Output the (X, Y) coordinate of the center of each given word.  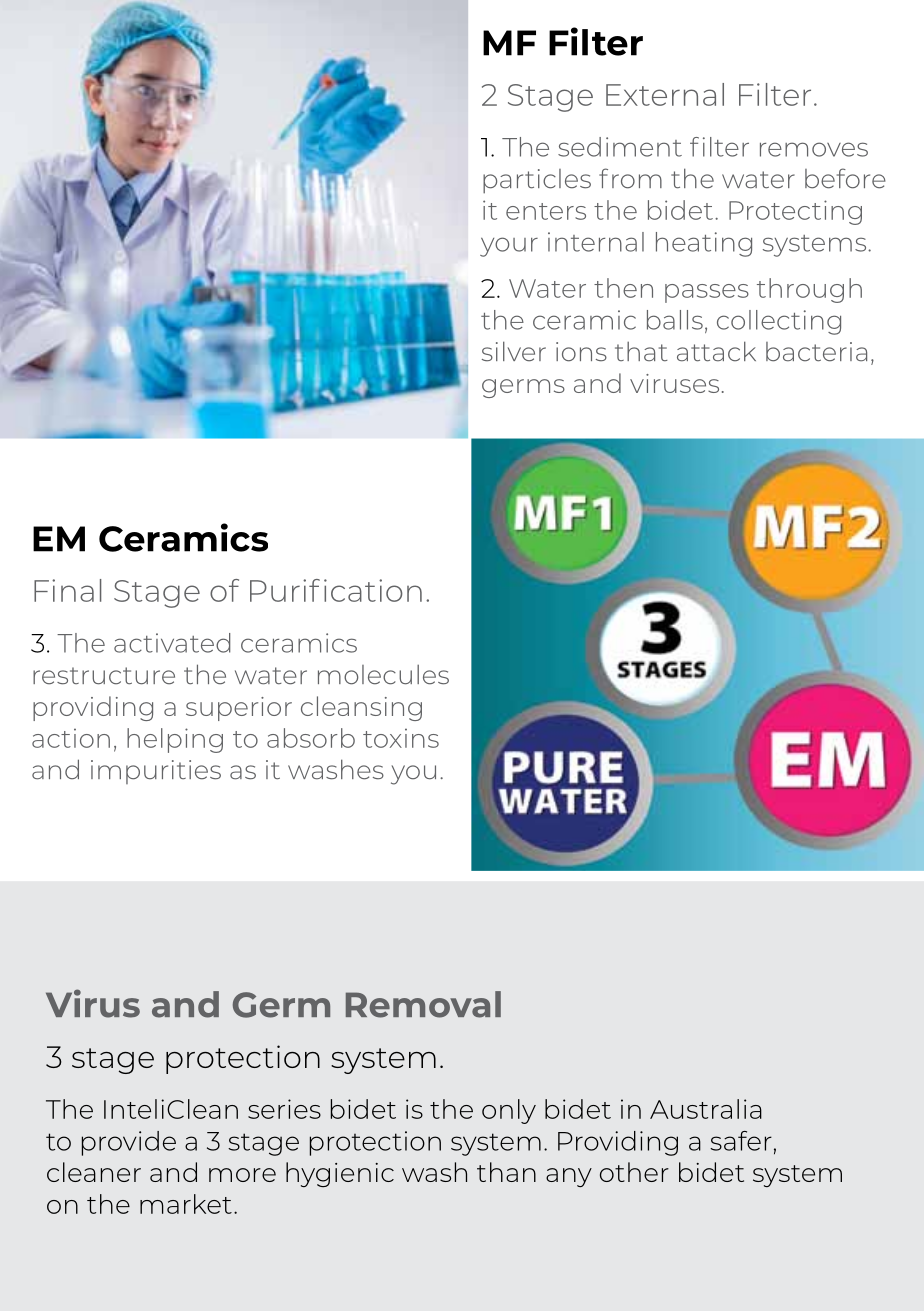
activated (172, 643)
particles (537, 181)
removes (814, 149)
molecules (383, 674)
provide (129, 1143)
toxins (401, 738)
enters (546, 211)
